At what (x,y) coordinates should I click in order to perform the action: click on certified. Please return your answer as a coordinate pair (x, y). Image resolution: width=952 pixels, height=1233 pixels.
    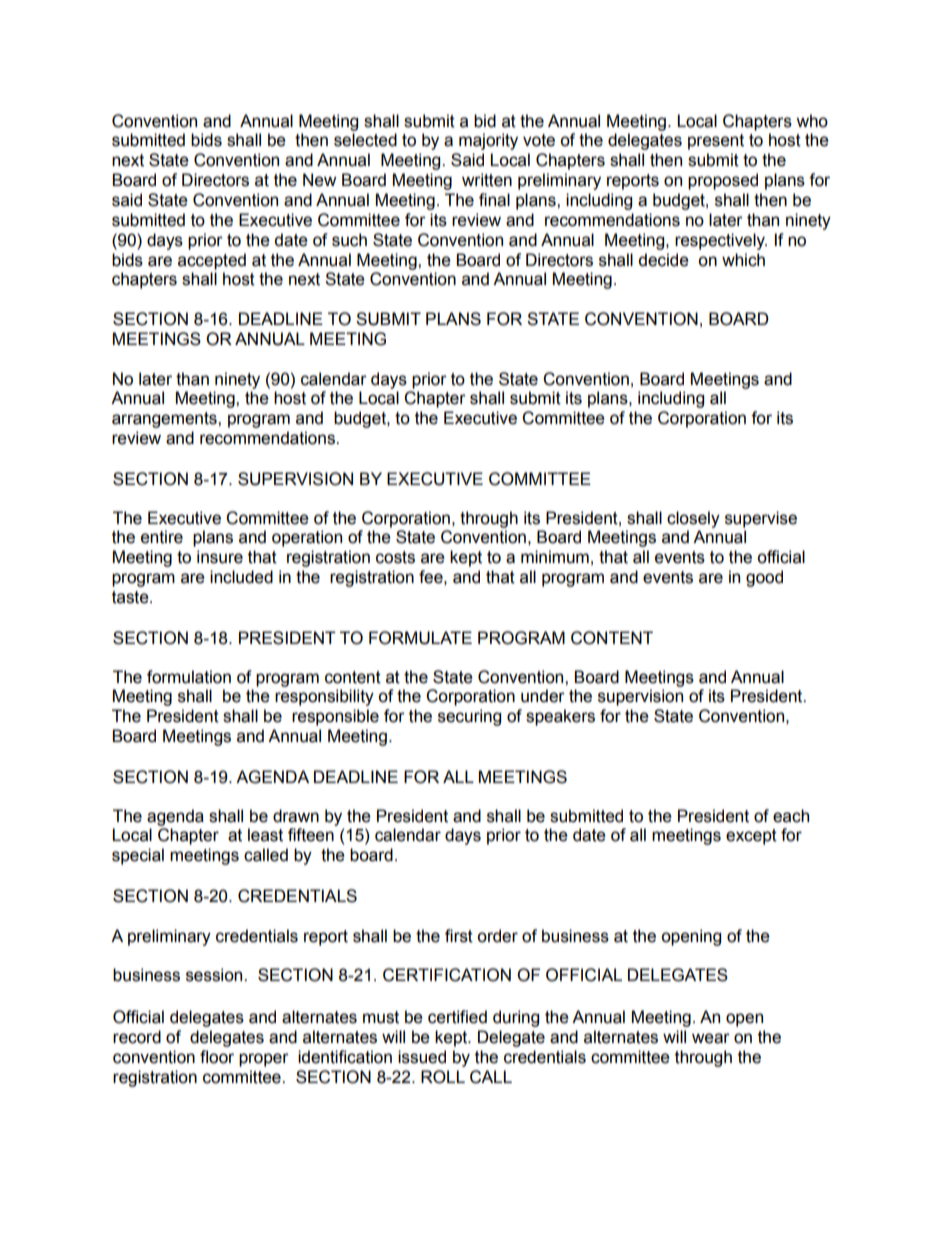
    Looking at the image, I should click on (457, 1017).
